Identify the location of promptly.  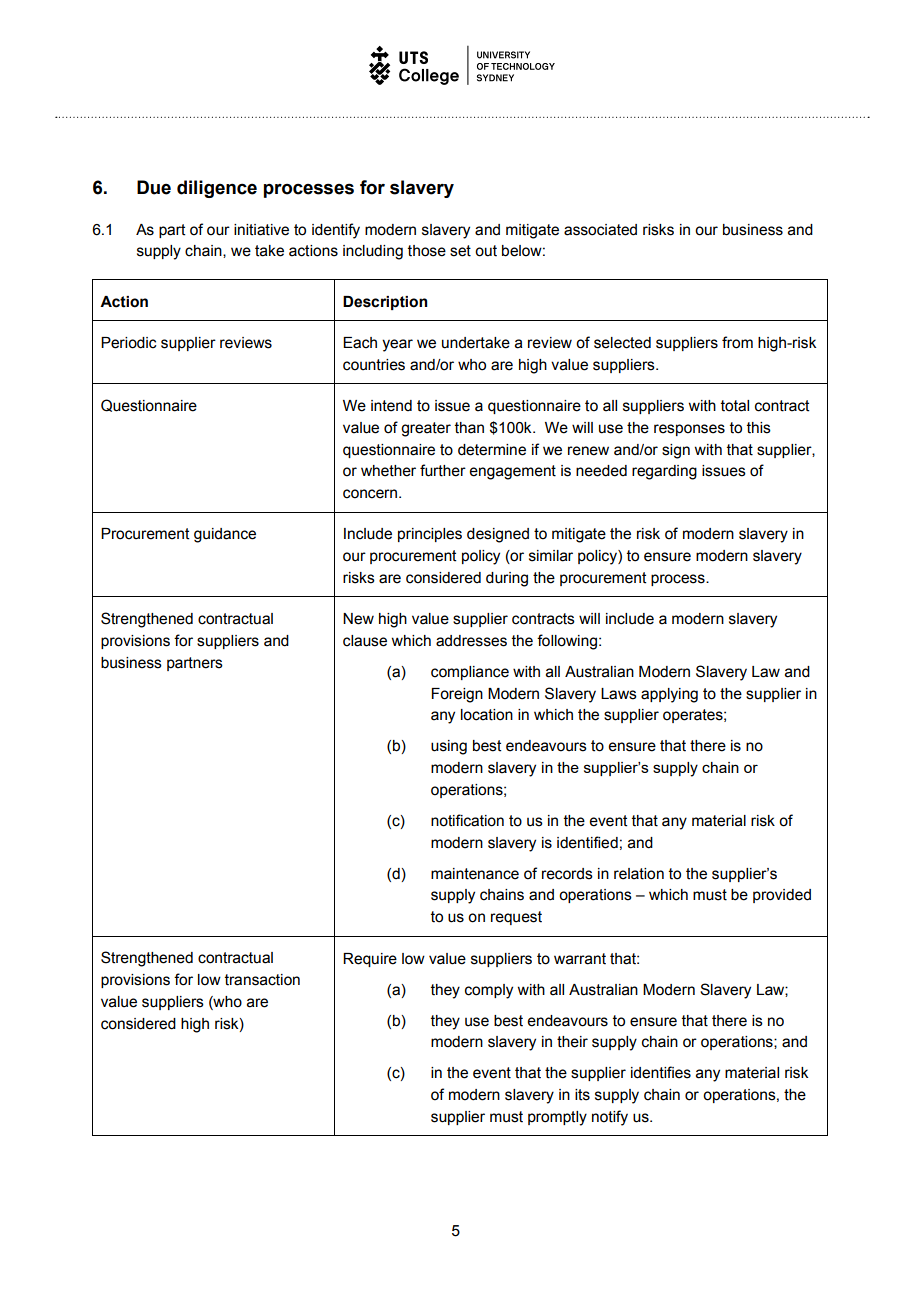
(557, 1118).
